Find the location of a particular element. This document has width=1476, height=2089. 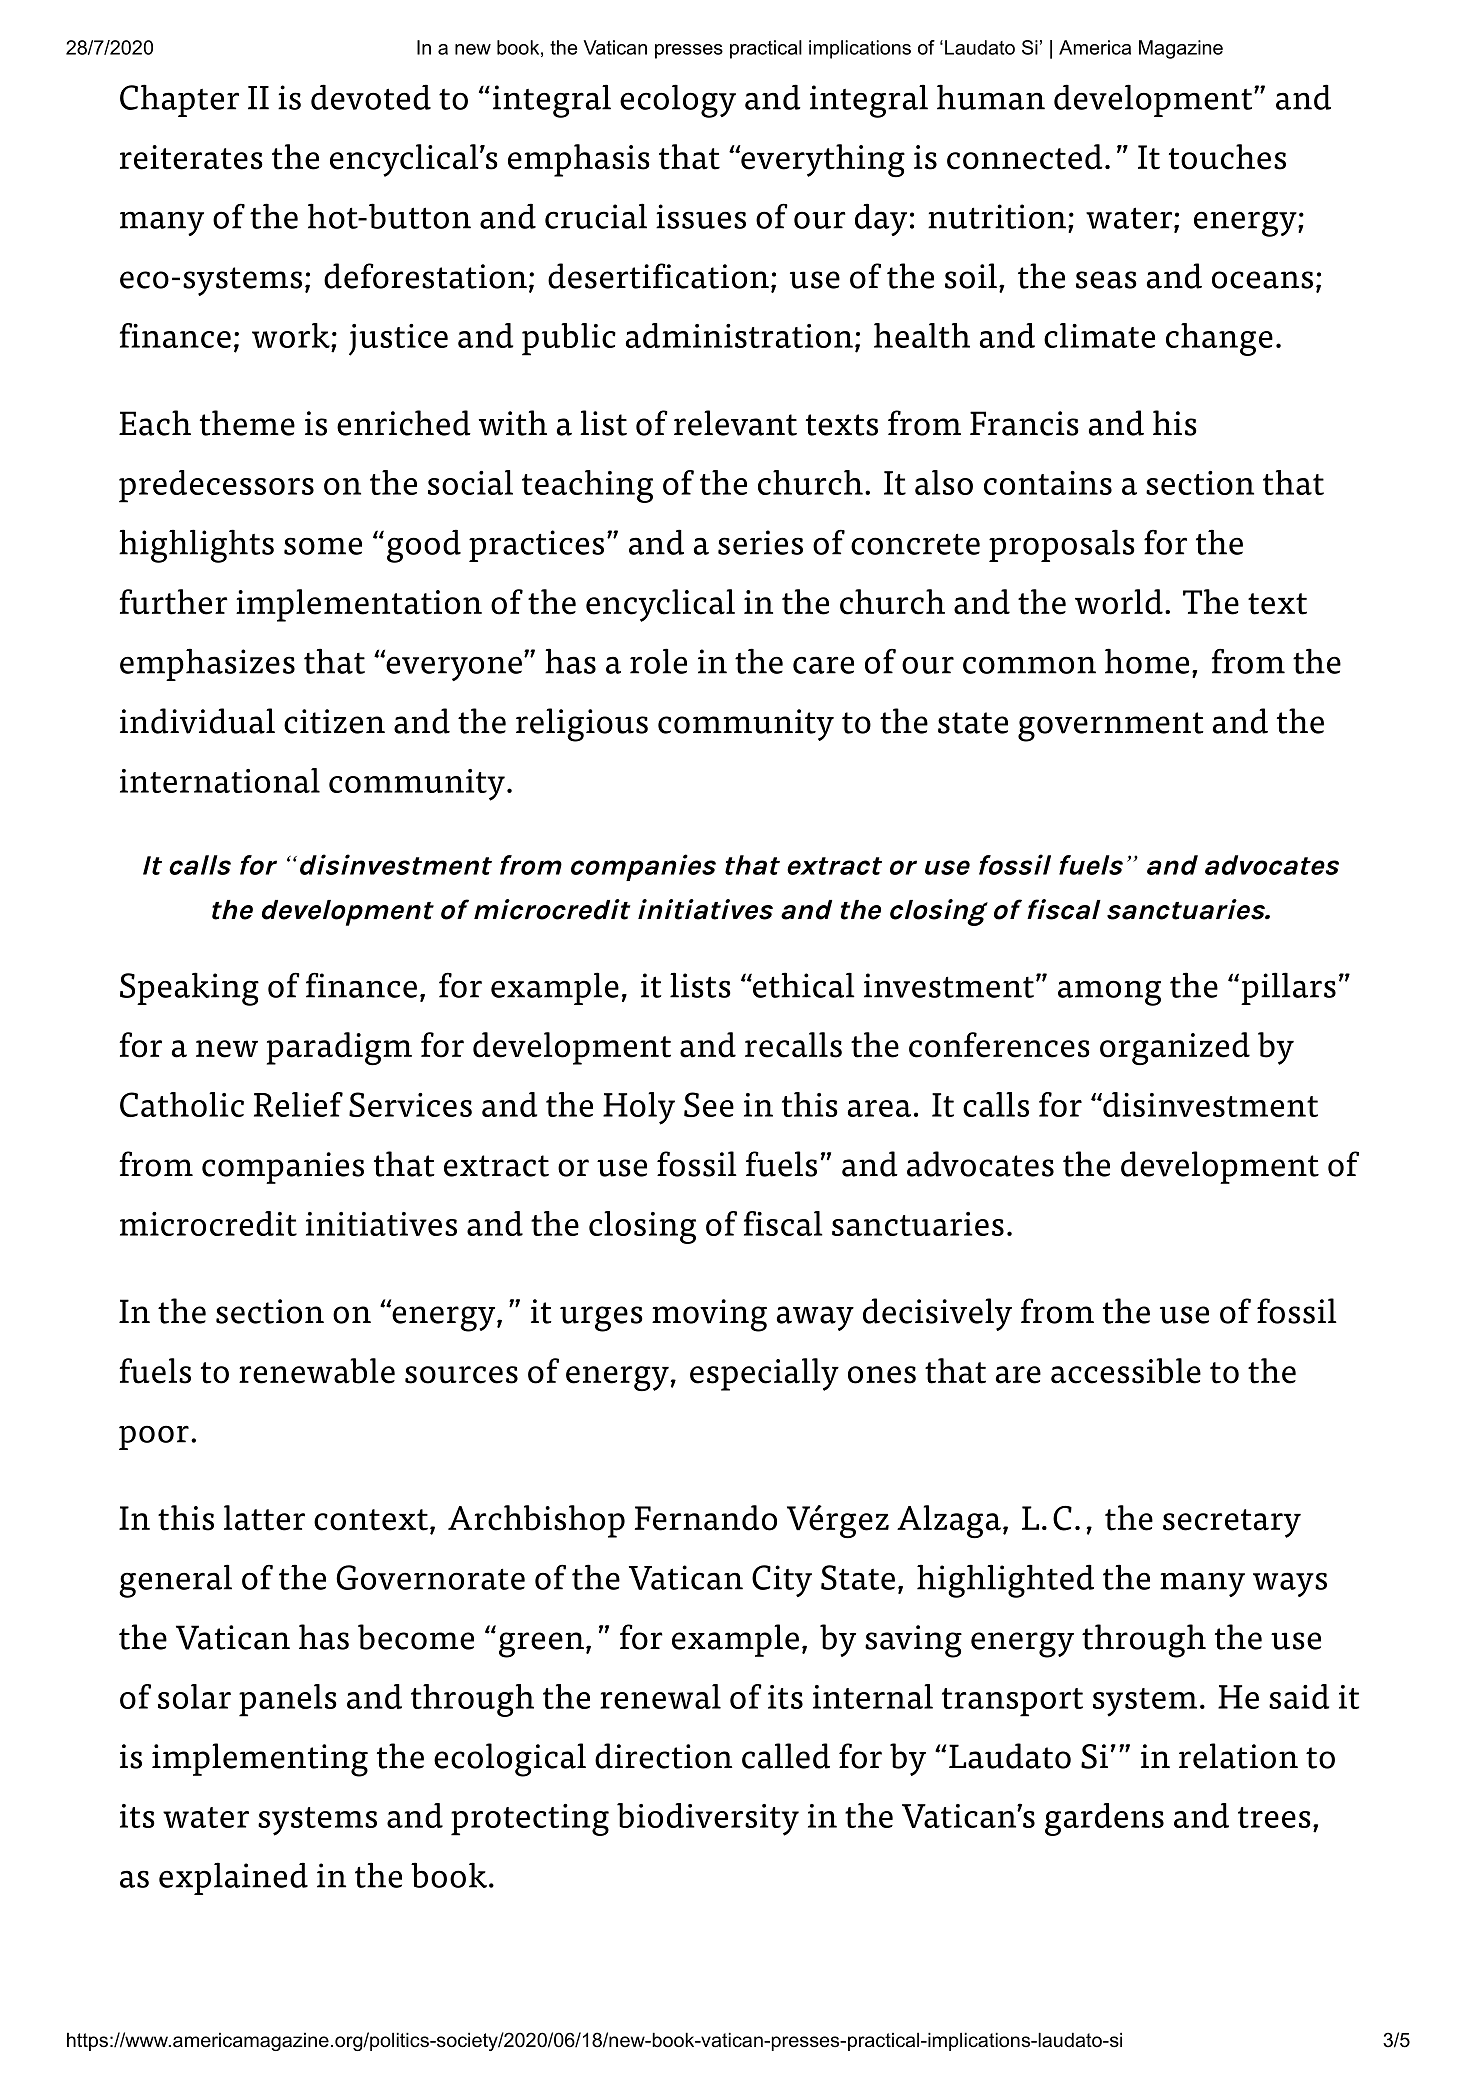

touches is located at coordinates (1227, 157).
